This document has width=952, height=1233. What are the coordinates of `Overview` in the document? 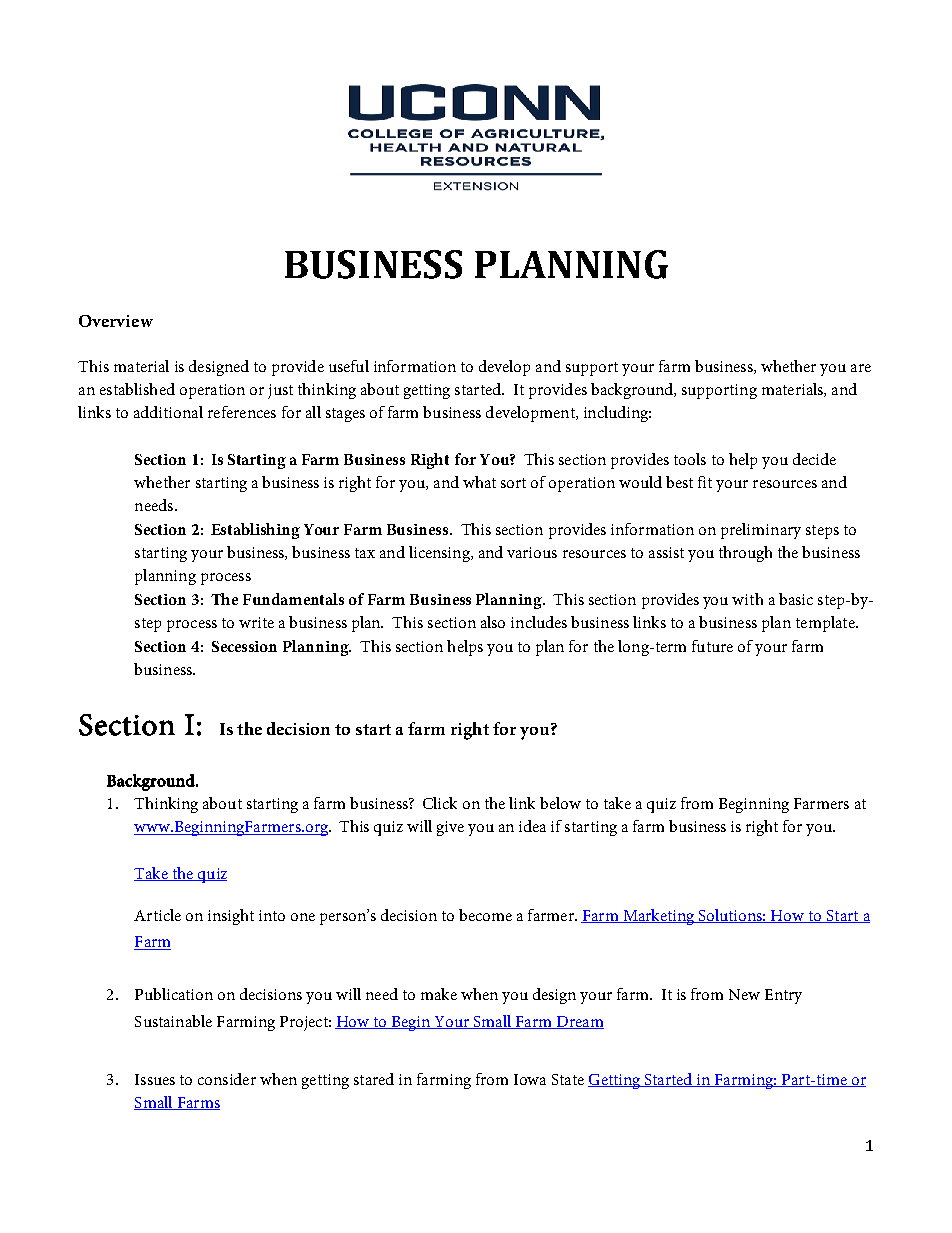 It's located at (116, 321).
